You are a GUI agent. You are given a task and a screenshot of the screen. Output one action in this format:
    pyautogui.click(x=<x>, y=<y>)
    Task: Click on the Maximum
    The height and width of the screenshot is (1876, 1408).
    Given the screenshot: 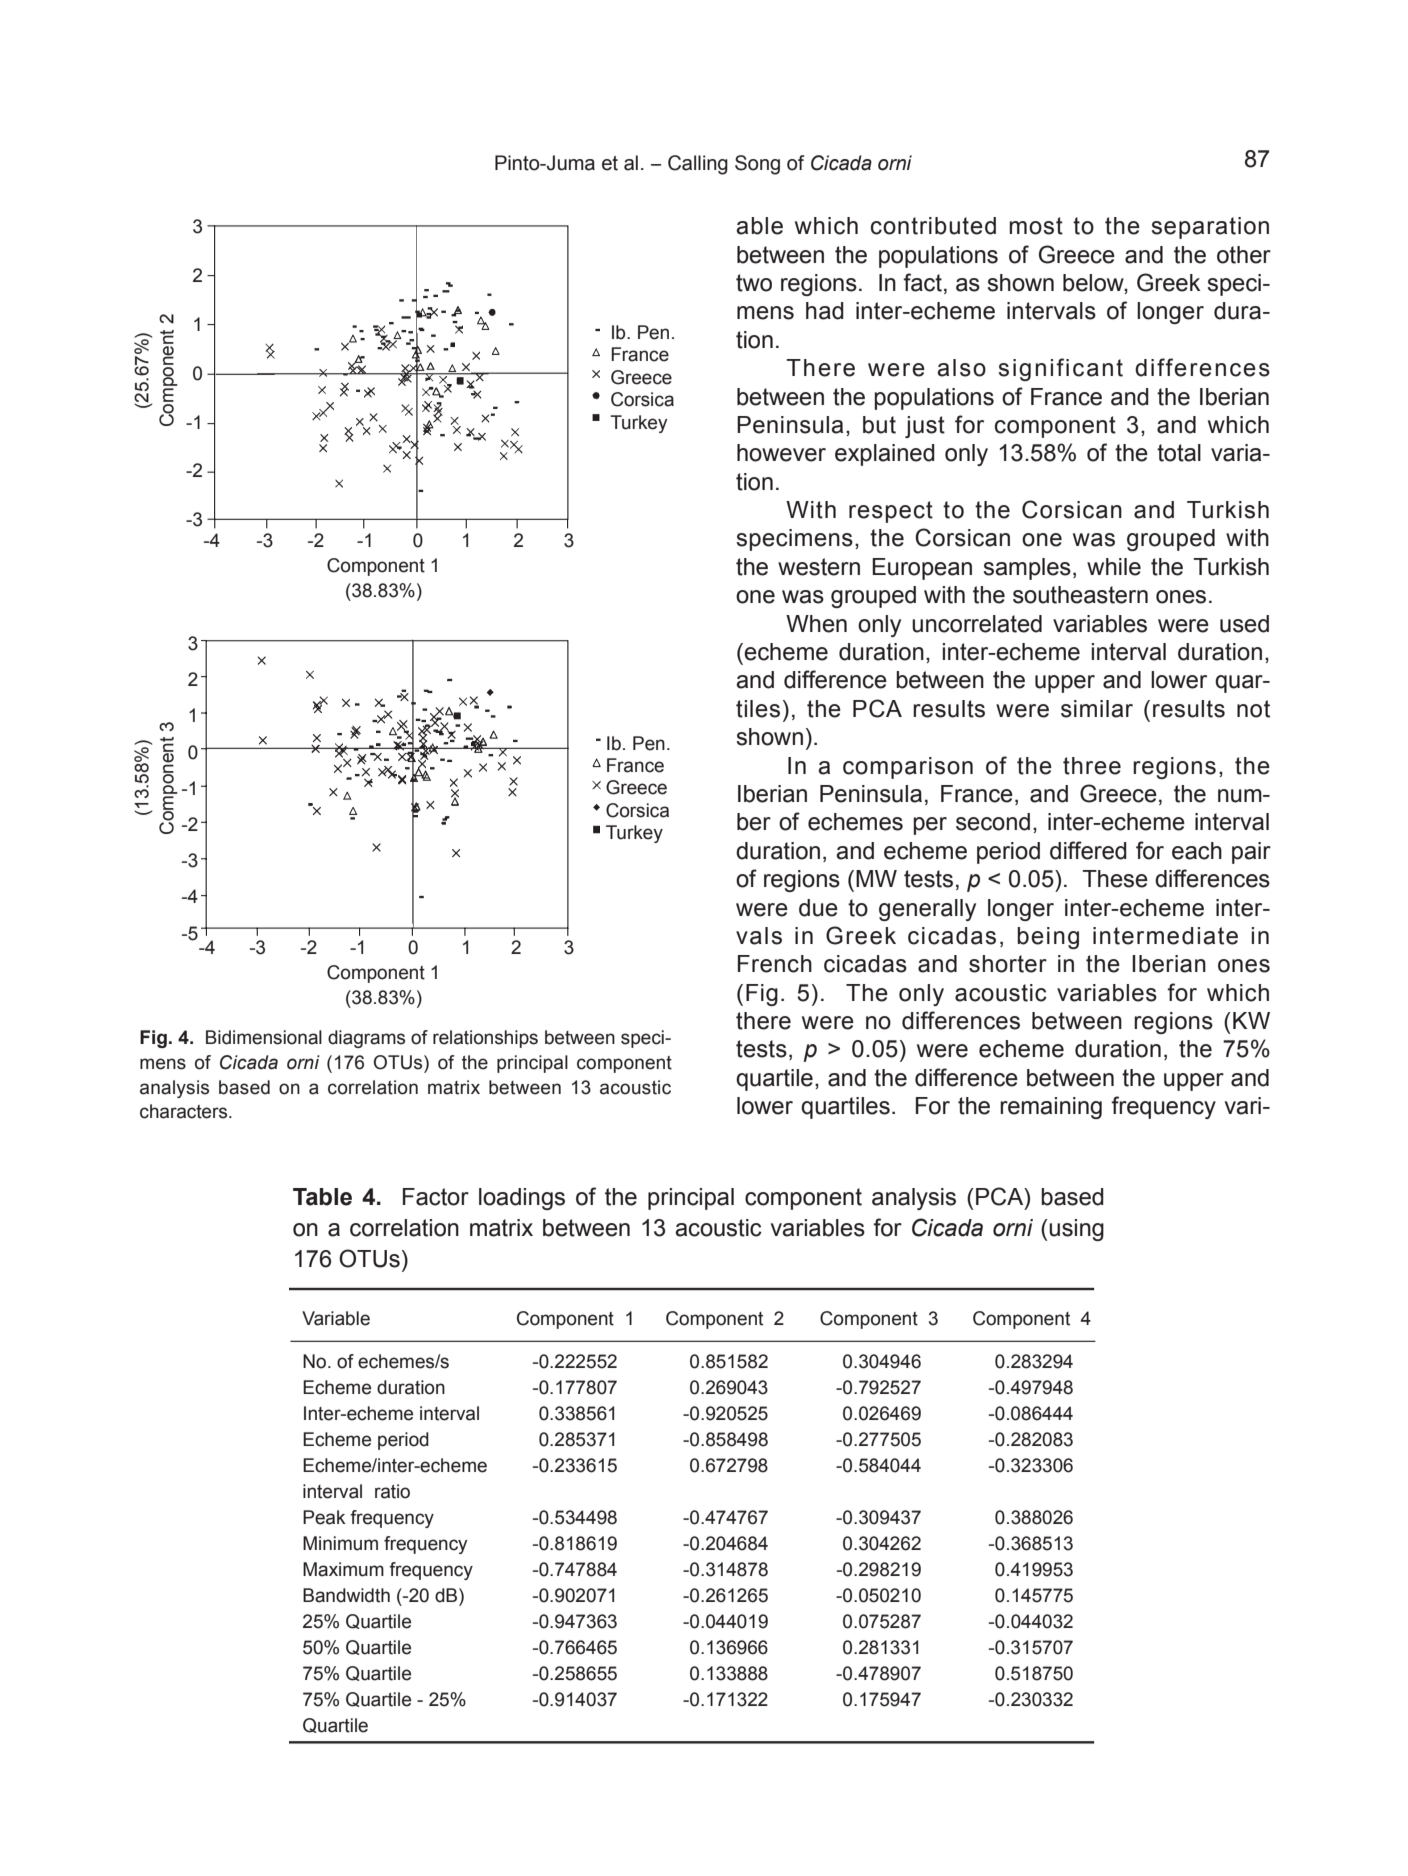 What is the action you would take?
    pyautogui.click(x=343, y=1569)
